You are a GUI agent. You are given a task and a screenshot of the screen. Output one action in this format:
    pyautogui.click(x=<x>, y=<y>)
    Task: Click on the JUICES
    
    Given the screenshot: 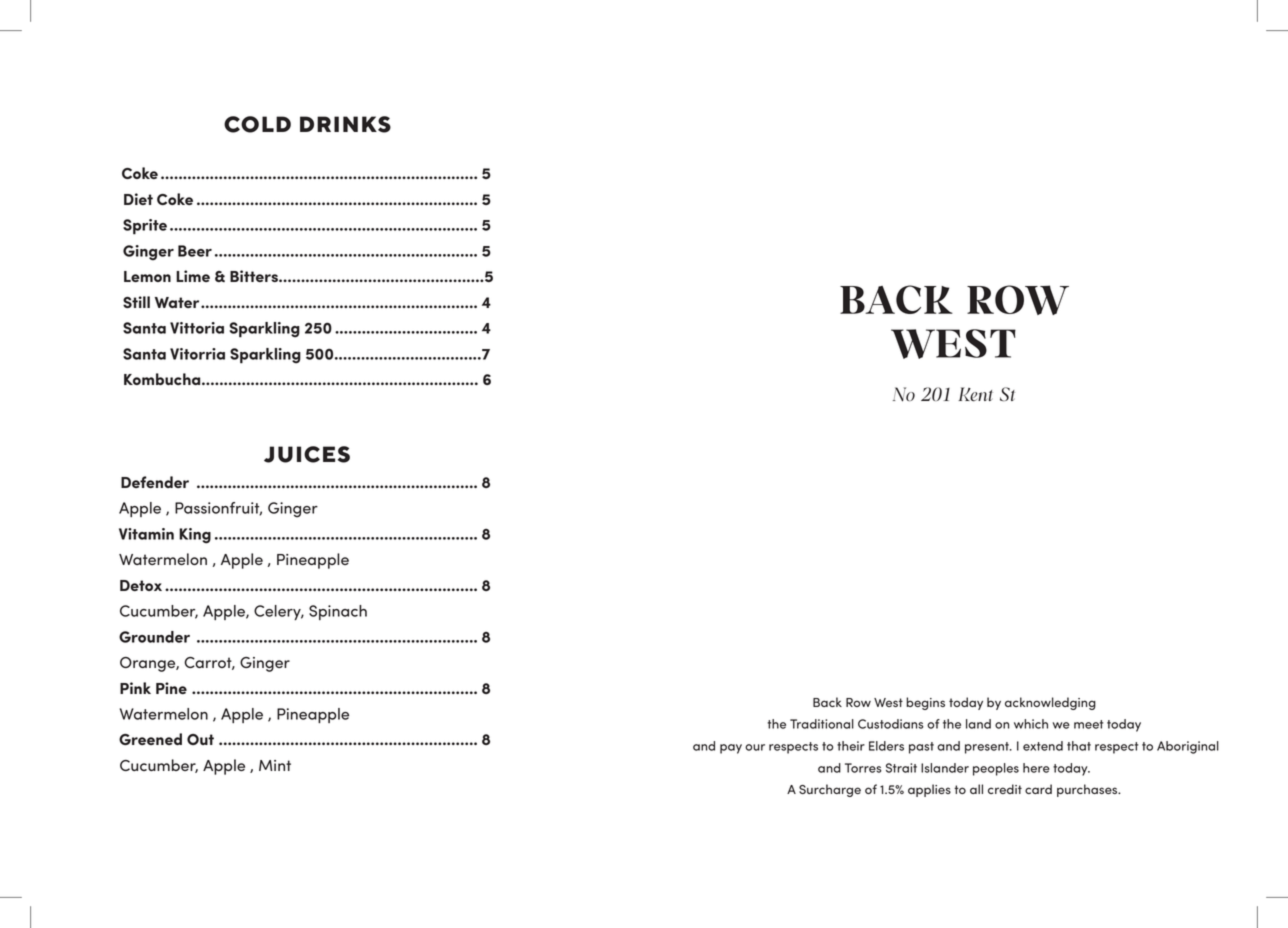 What is the action you would take?
    pyautogui.click(x=307, y=454)
